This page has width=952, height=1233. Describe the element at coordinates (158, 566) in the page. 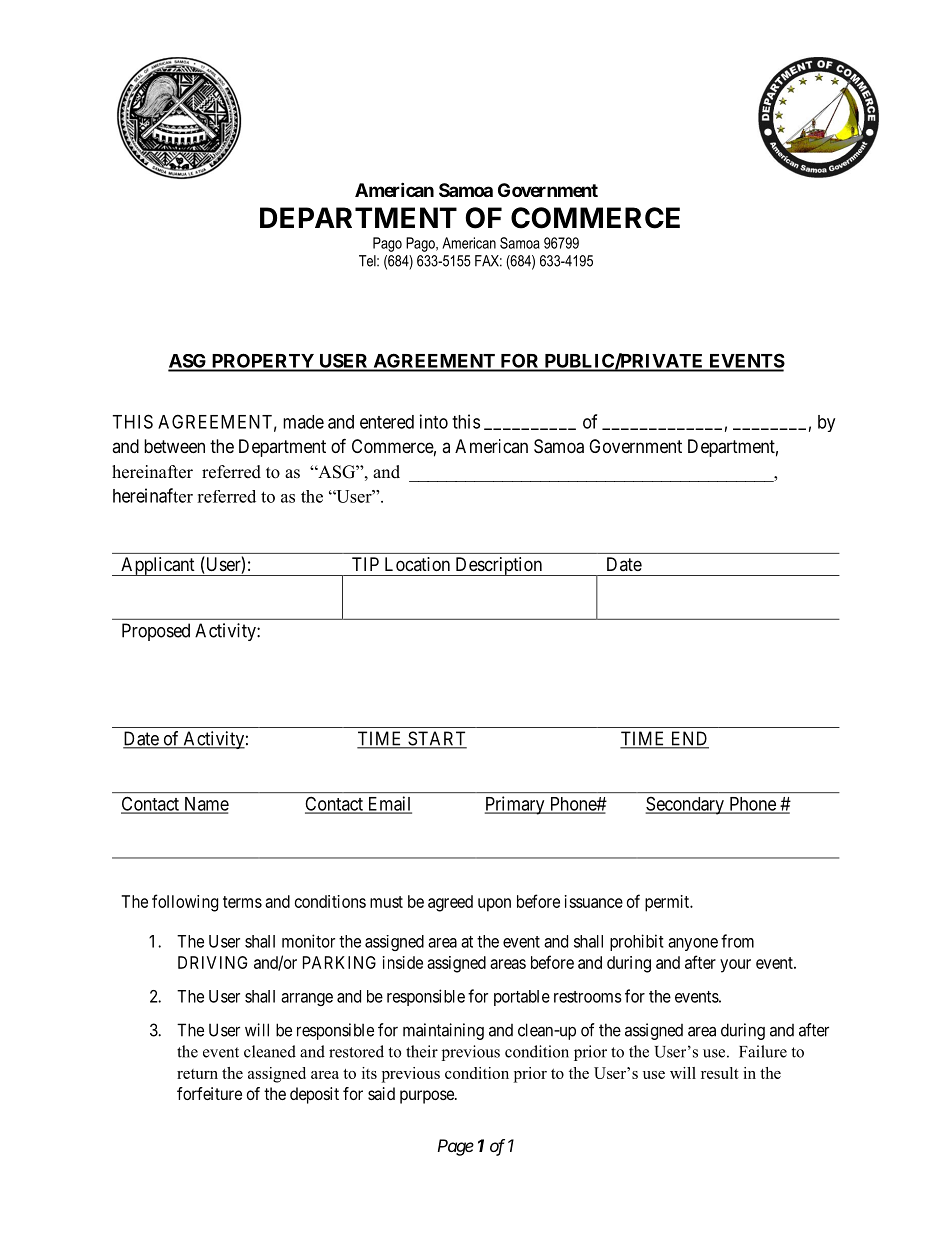

I see `Applicant` at that location.
